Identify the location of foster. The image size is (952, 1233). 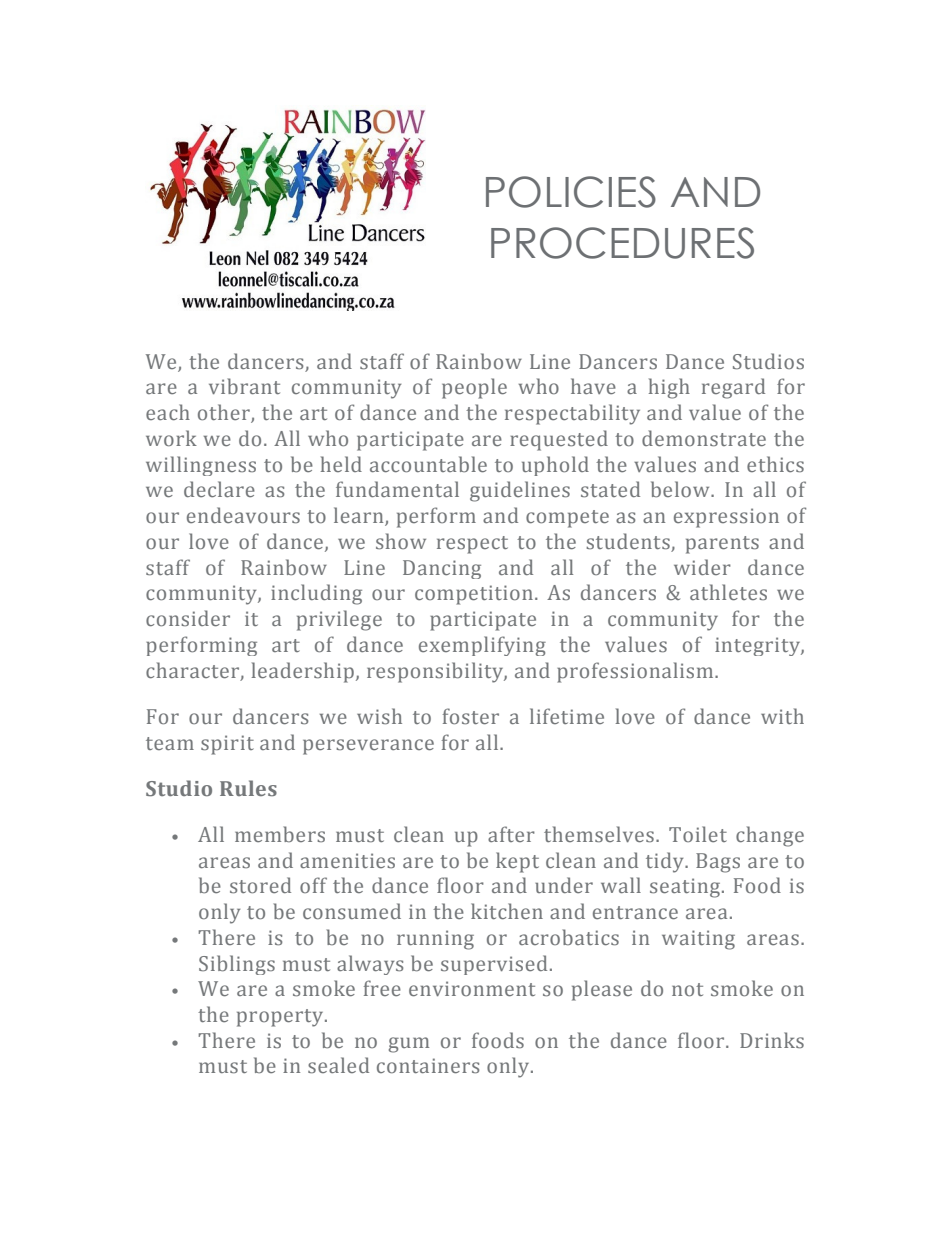
(471, 716).
